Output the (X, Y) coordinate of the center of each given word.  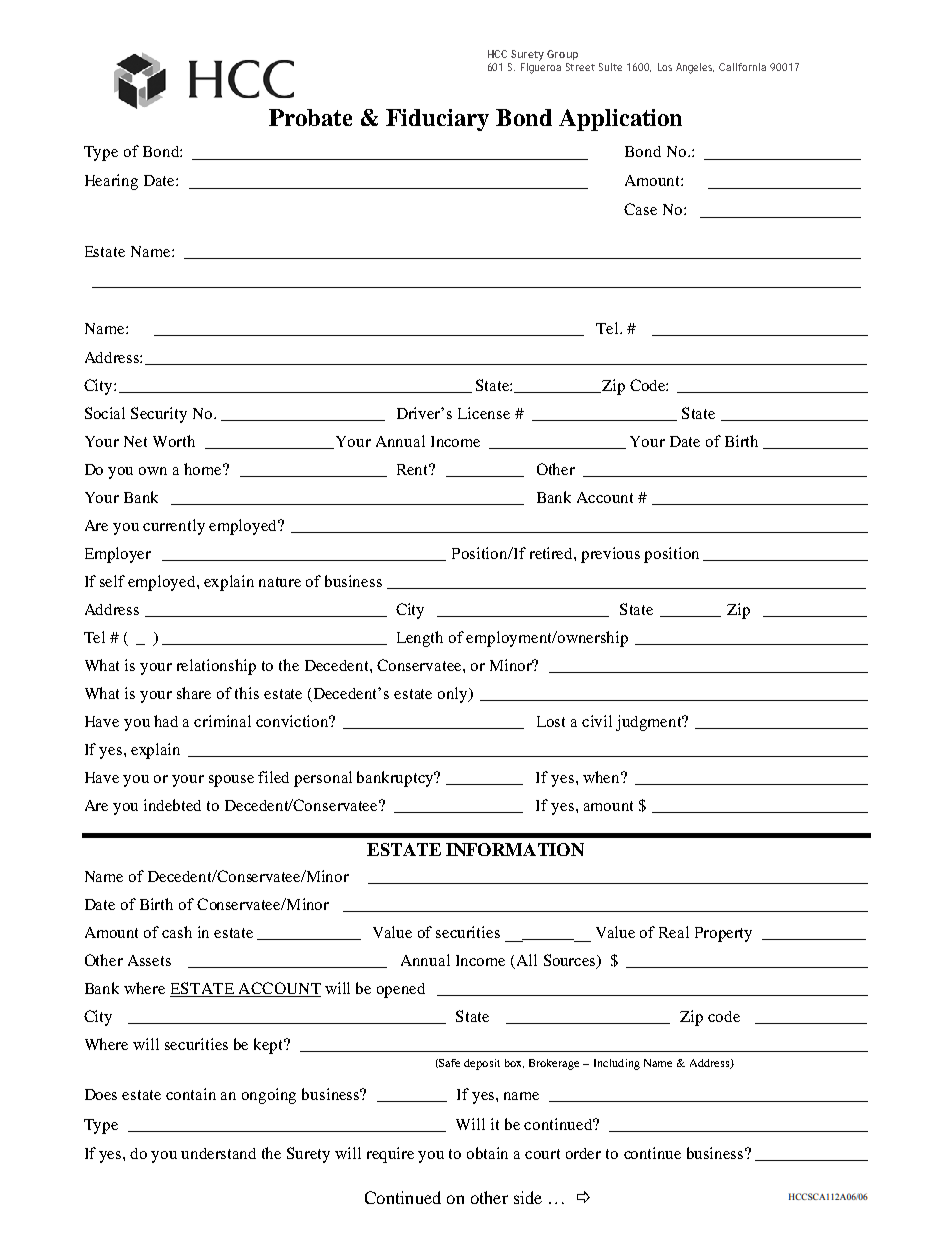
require (390, 1155)
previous (610, 555)
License (484, 413)
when (603, 777)
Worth (174, 441)
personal (323, 779)
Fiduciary (437, 120)
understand (218, 1153)
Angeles (695, 68)
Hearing (111, 182)
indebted (172, 805)
